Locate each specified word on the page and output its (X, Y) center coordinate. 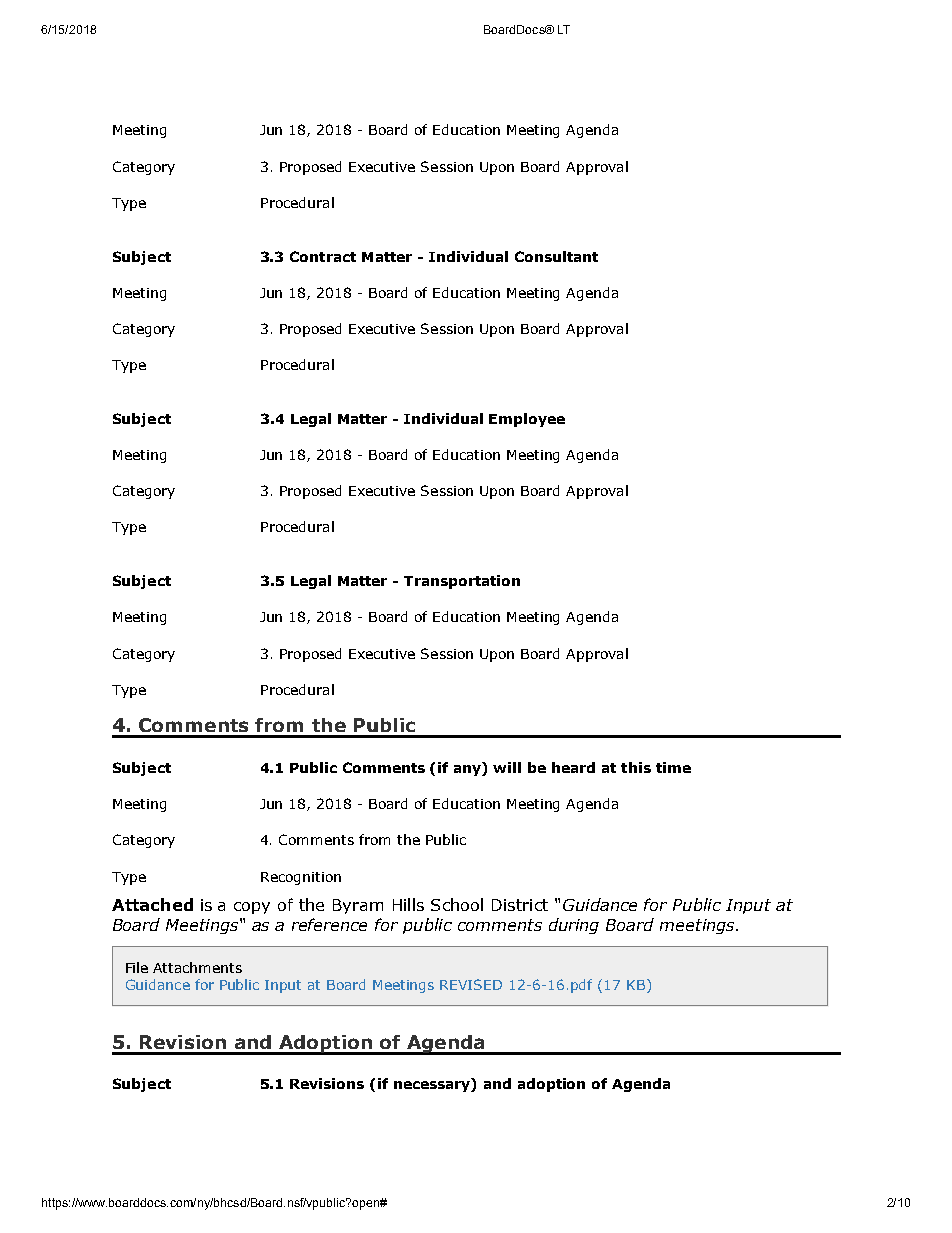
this (636, 767)
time (673, 767)
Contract (323, 256)
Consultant (556, 256)
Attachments (197, 967)
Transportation (462, 582)
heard (573, 767)
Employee (527, 420)
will (507, 767)
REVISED (471, 984)
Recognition (301, 878)
